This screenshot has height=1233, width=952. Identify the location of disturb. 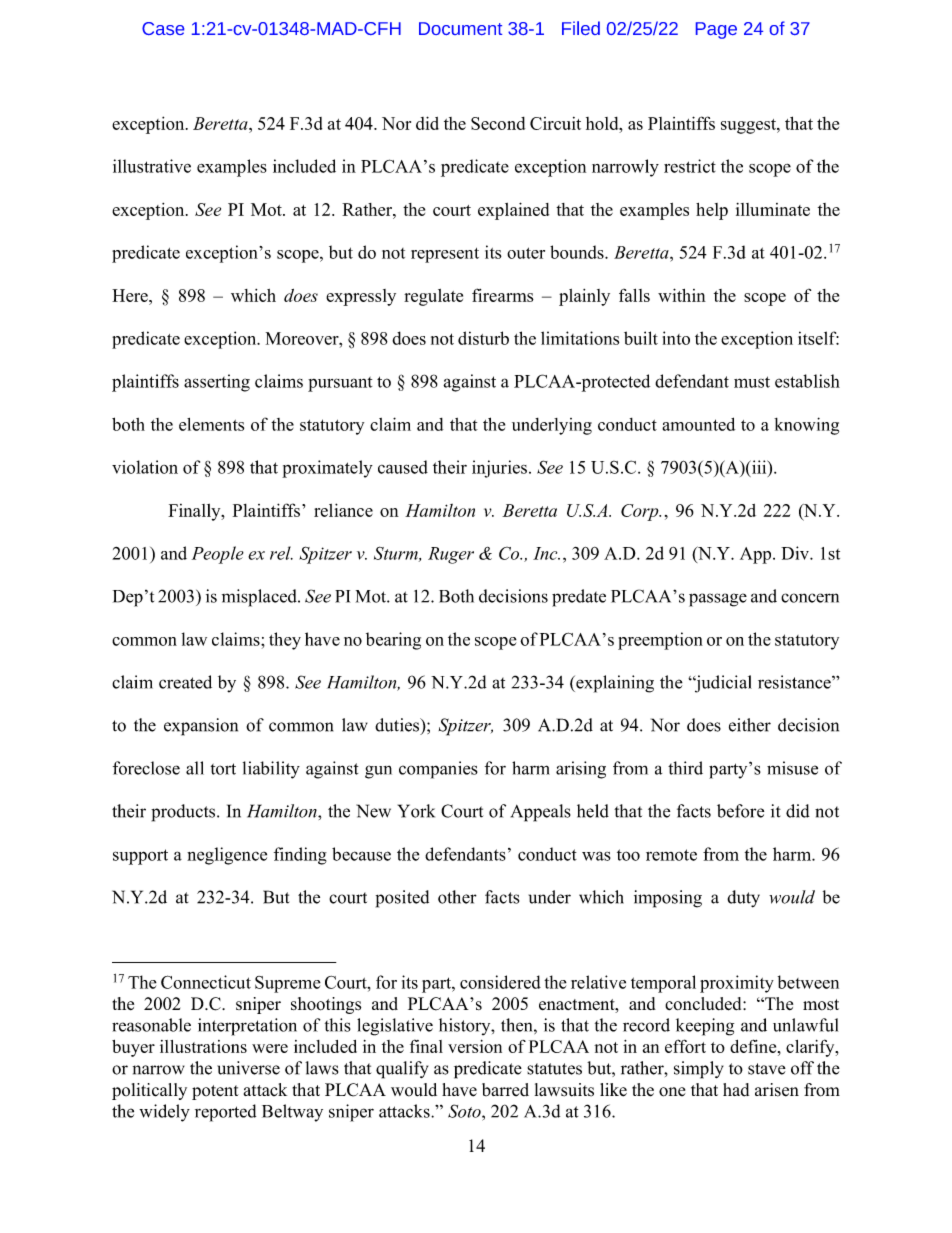
(483, 338).
